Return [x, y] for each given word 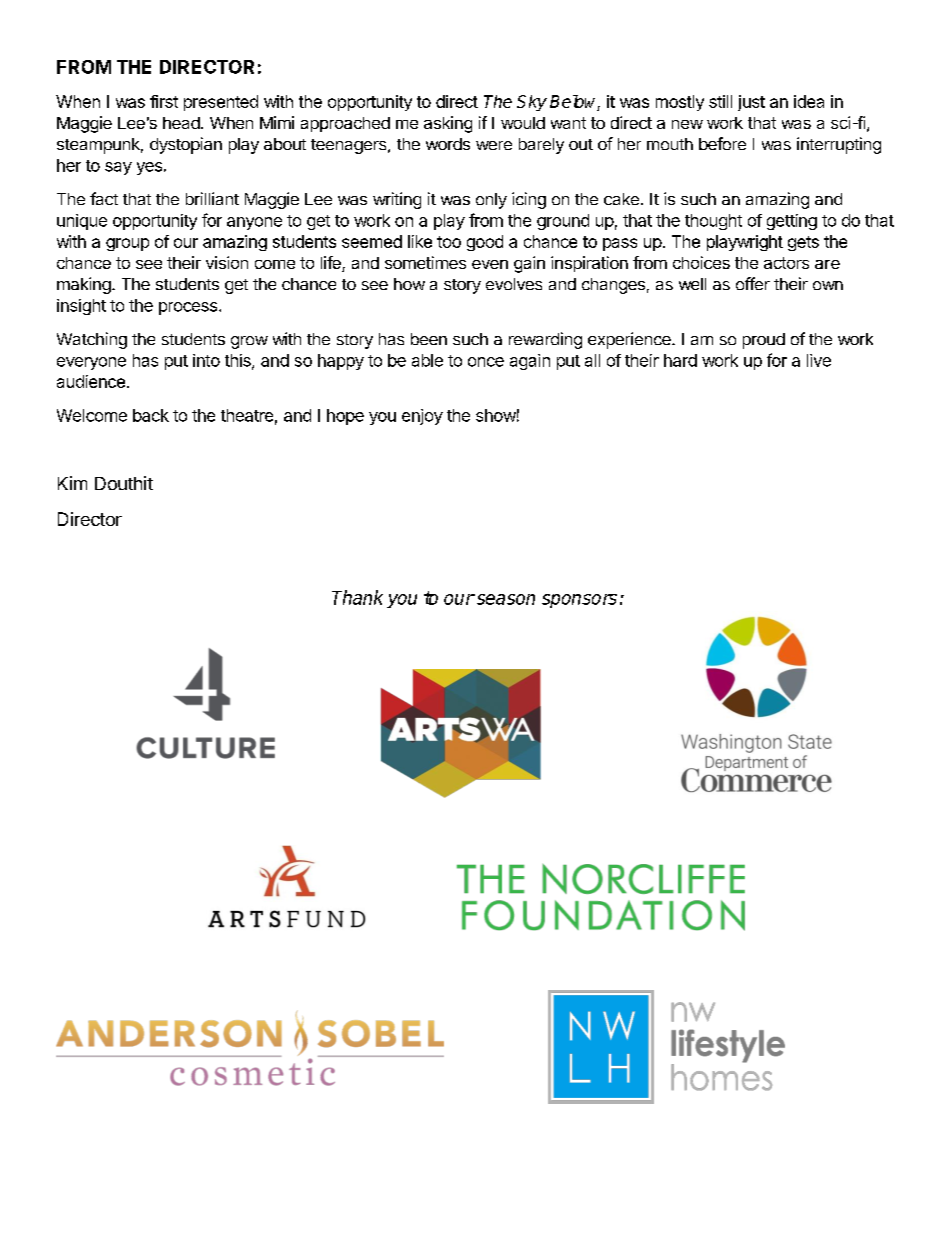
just [751, 103]
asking [448, 124]
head [181, 123]
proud [764, 341]
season [504, 599]
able [427, 360]
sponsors [579, 601]
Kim [72, 483]
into [206, 360]
